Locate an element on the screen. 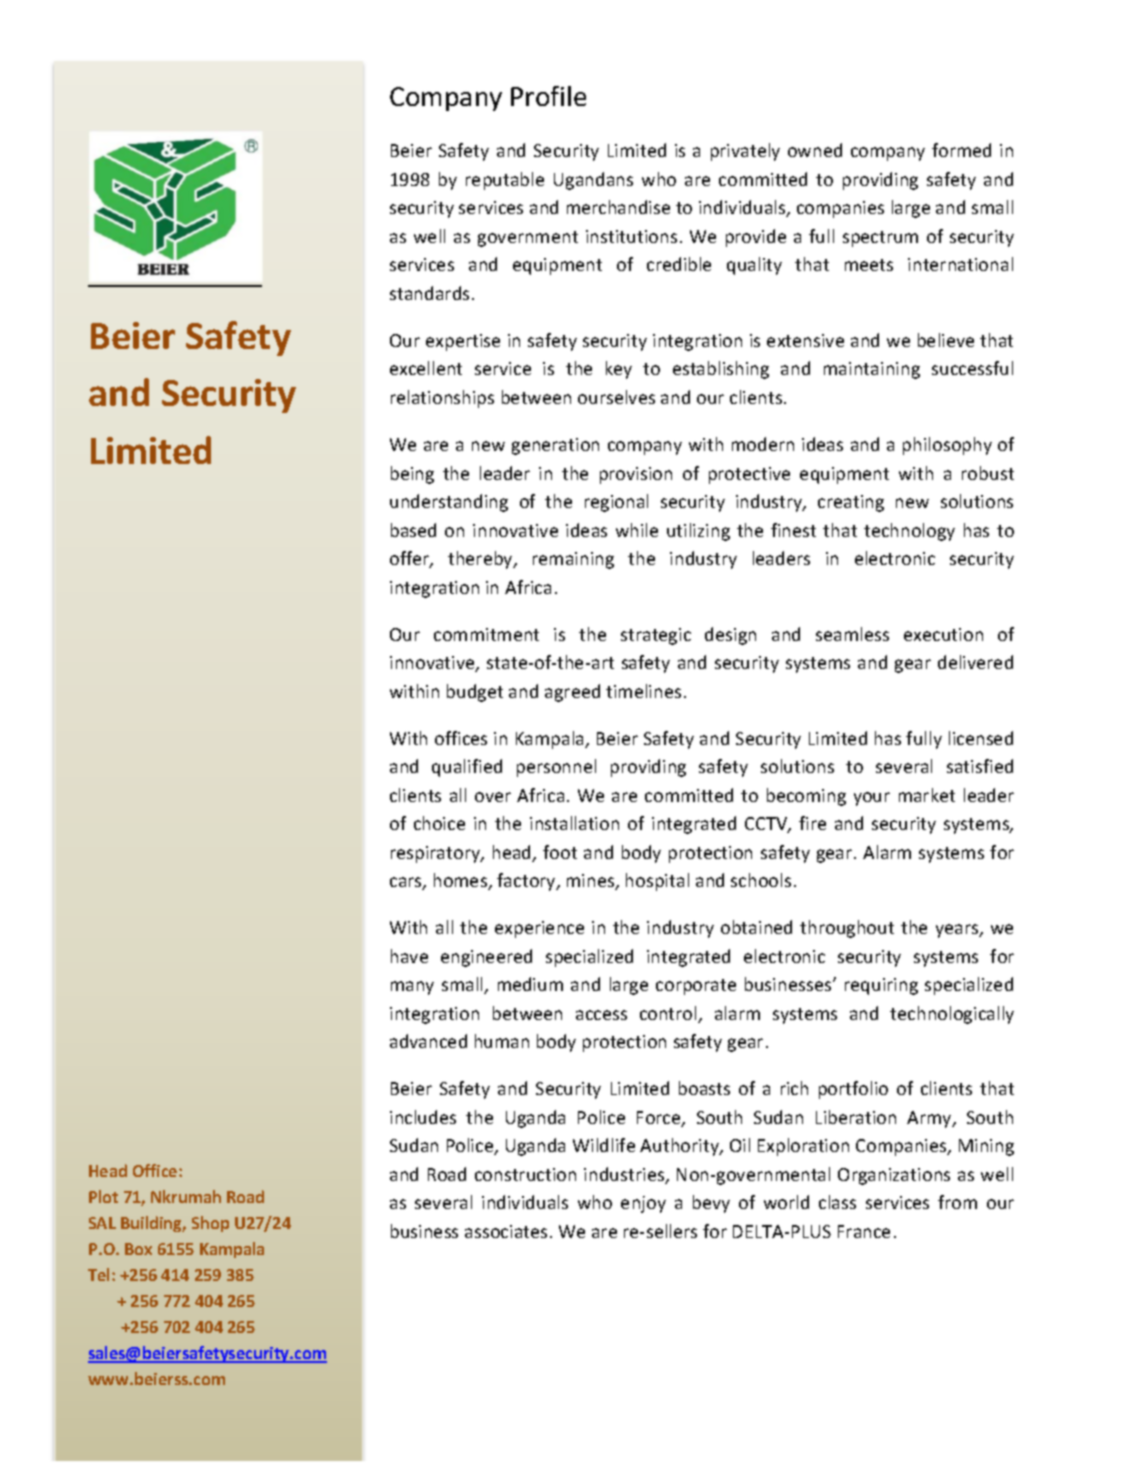 The width and height of the screenshot is (1130, 1463). respiratory is located at coordinates (437, 854).
